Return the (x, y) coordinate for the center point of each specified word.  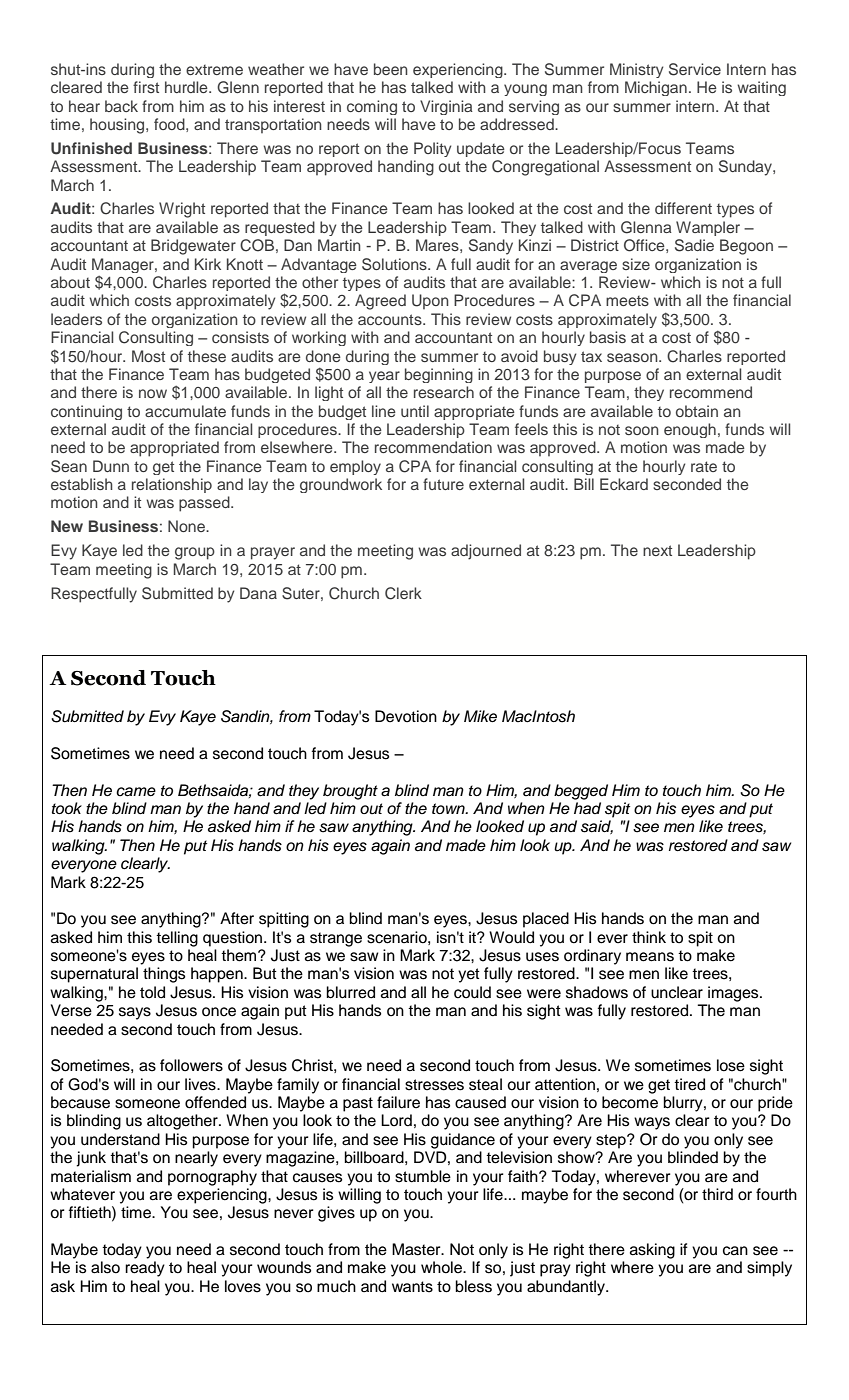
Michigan (656, 88)
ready (145, 1269)
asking (652, 1251)
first (146, 87)
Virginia (446, 107)
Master (417, 1249)
